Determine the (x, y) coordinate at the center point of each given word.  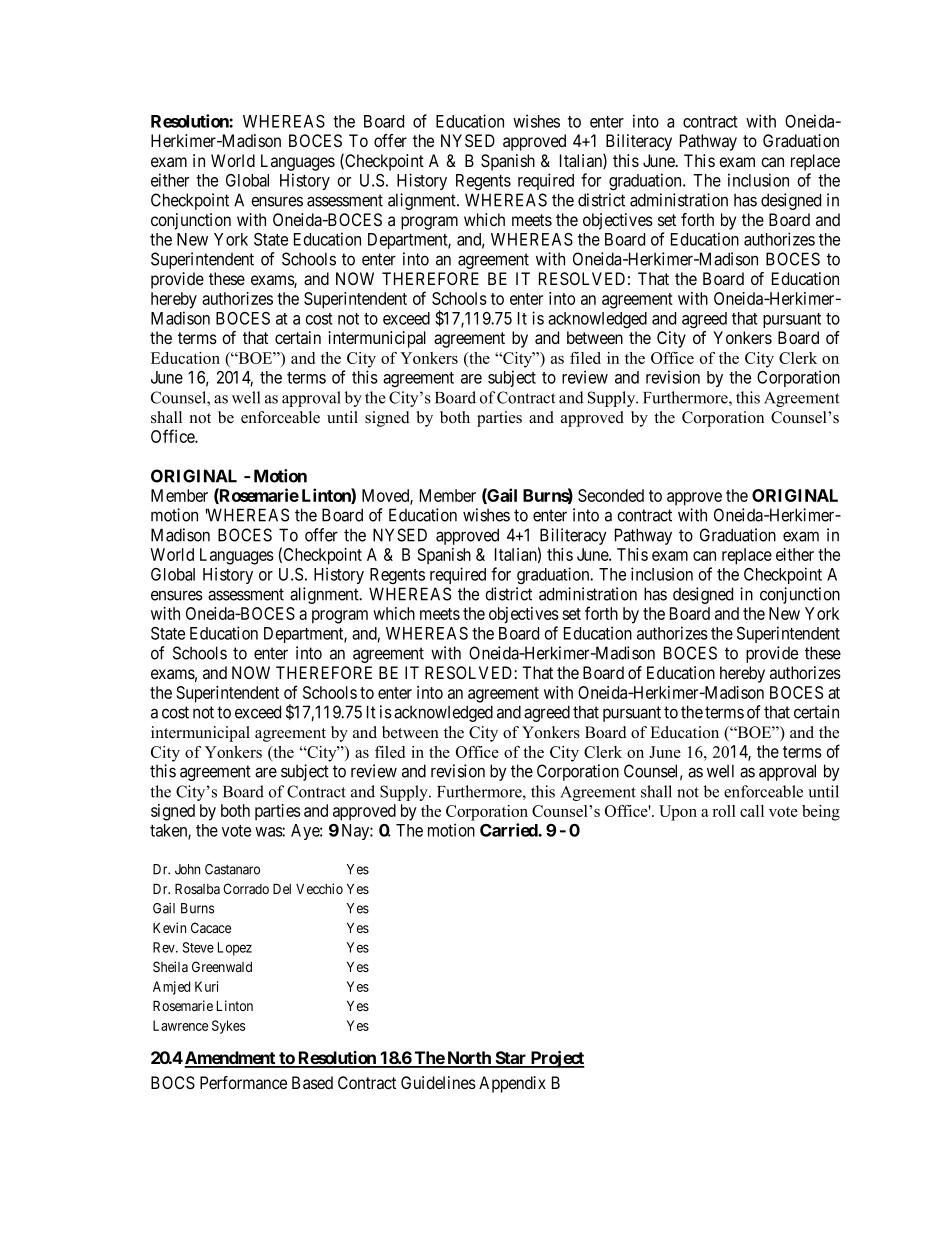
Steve (198, 947)
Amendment (231, 1059)
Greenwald (222, 966)
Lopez (235, 949)
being (821, 813)
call (752, 811)
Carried (509, 830)
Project (556, 1059)
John (187, 869)
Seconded (611, 495)
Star (511, 1059)
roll (724, 811)
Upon (678, 813)
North (469, 1059)
